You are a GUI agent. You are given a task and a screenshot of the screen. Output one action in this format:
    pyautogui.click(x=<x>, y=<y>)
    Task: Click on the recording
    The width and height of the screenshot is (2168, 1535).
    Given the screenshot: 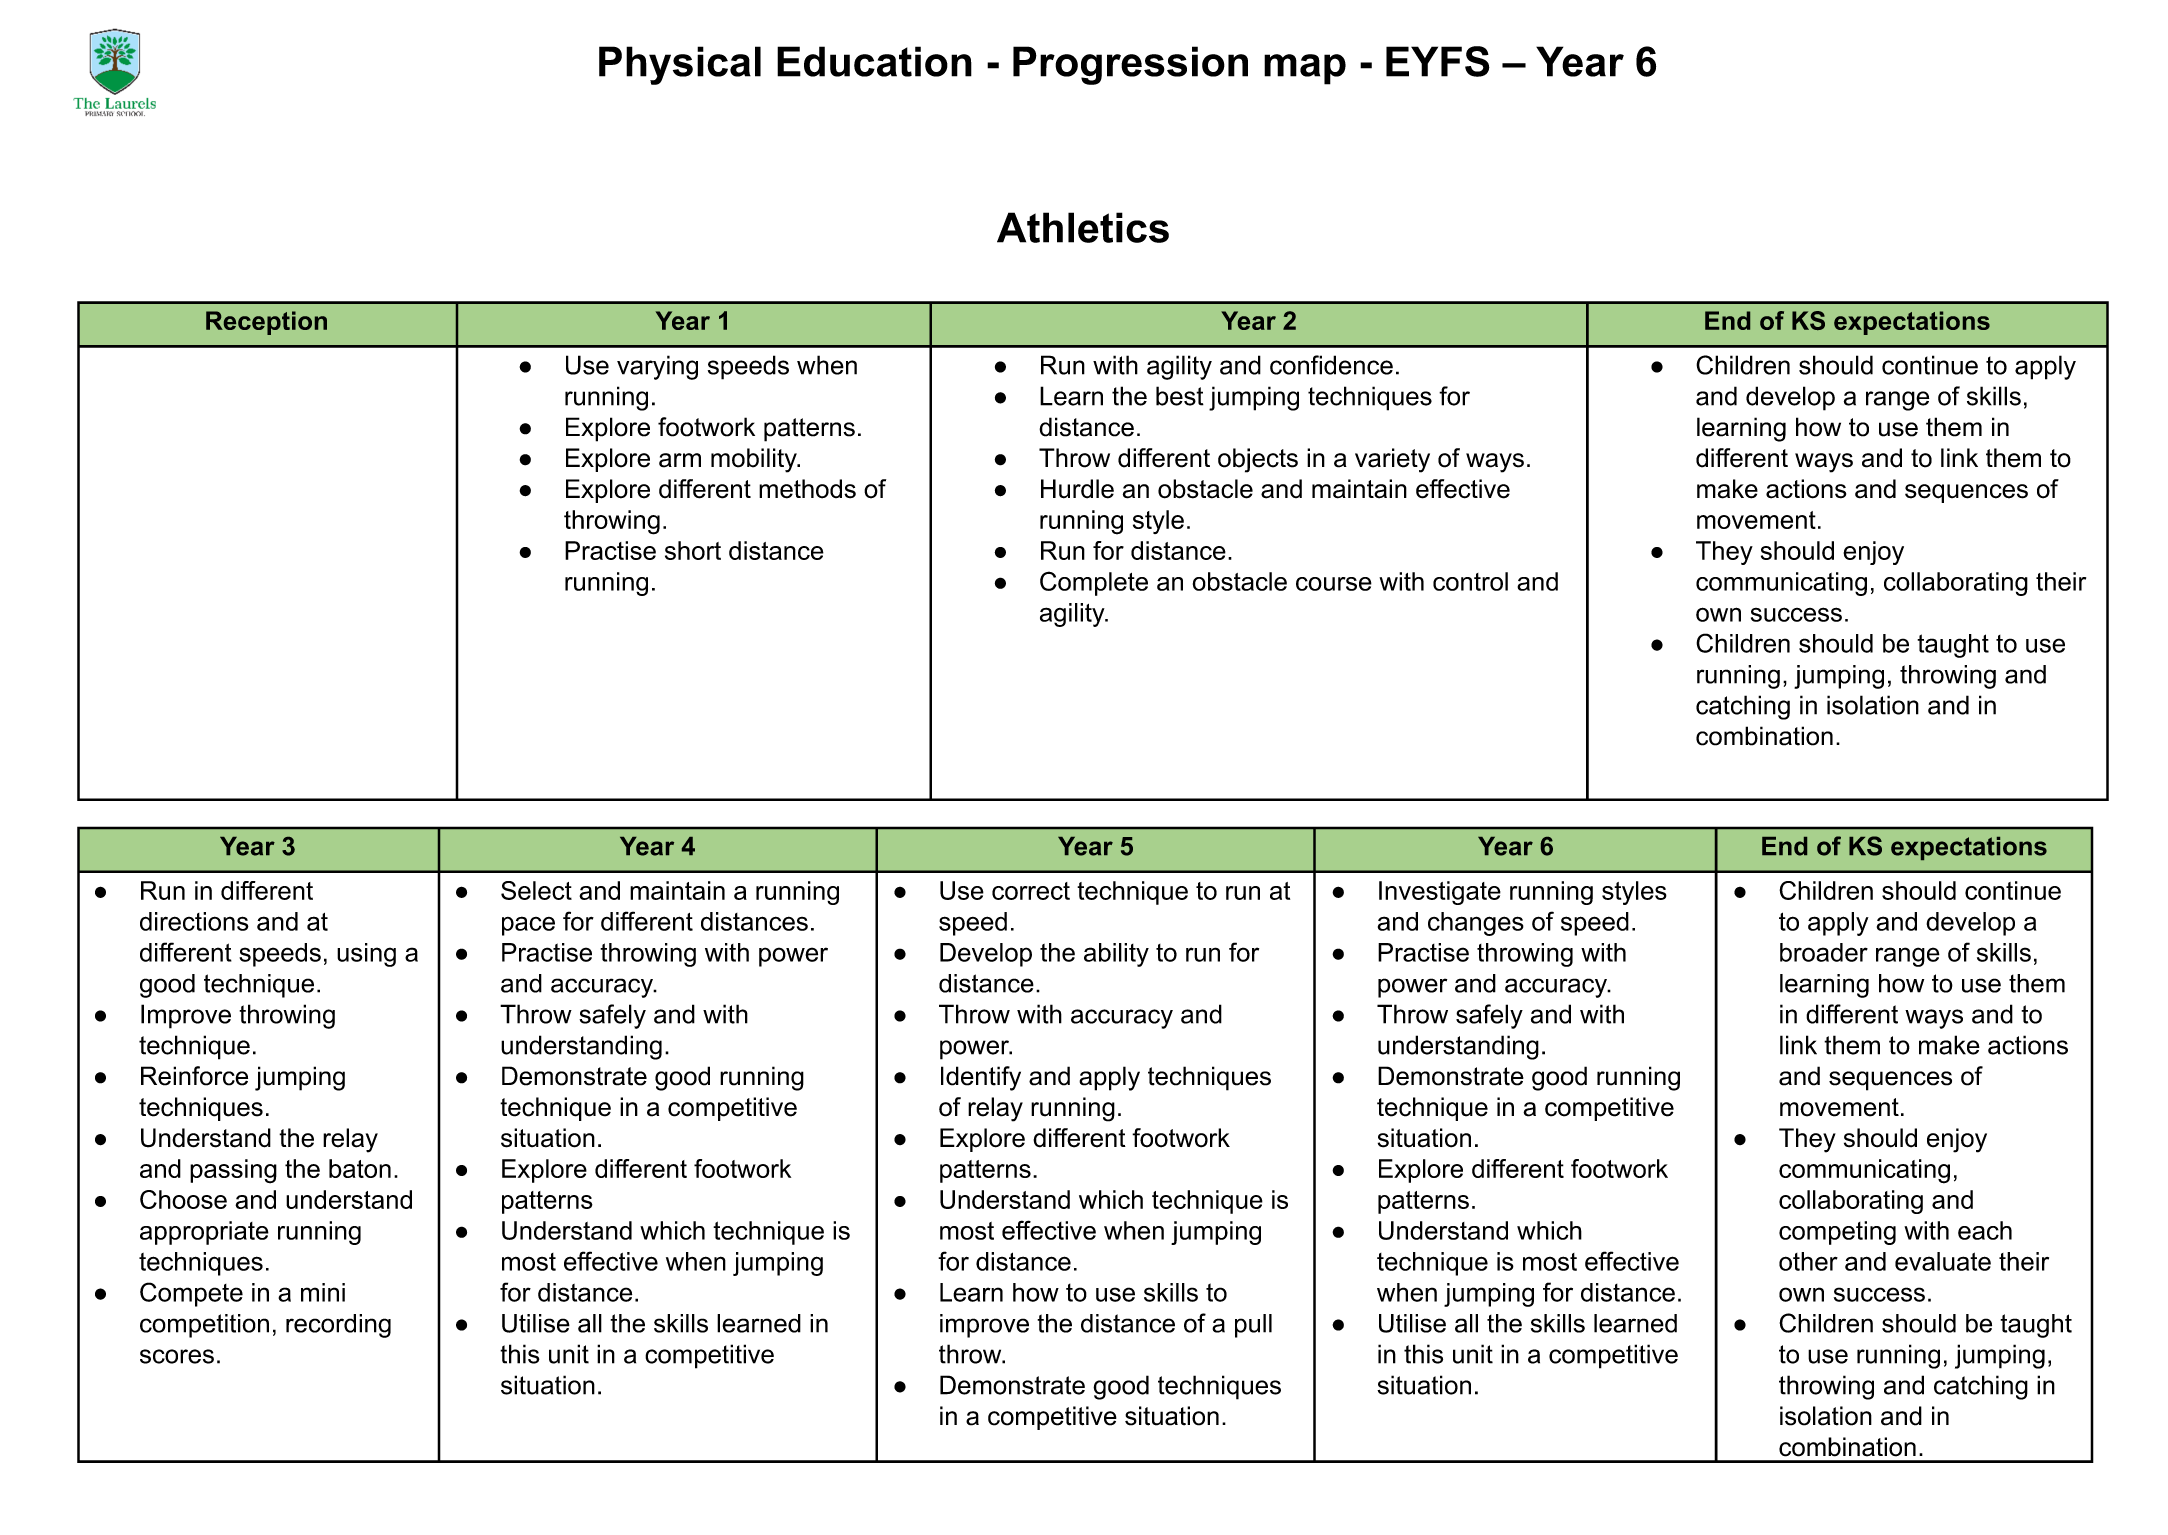 What is the action you would take?
    pyautogui.click(x=338, y=1326)
